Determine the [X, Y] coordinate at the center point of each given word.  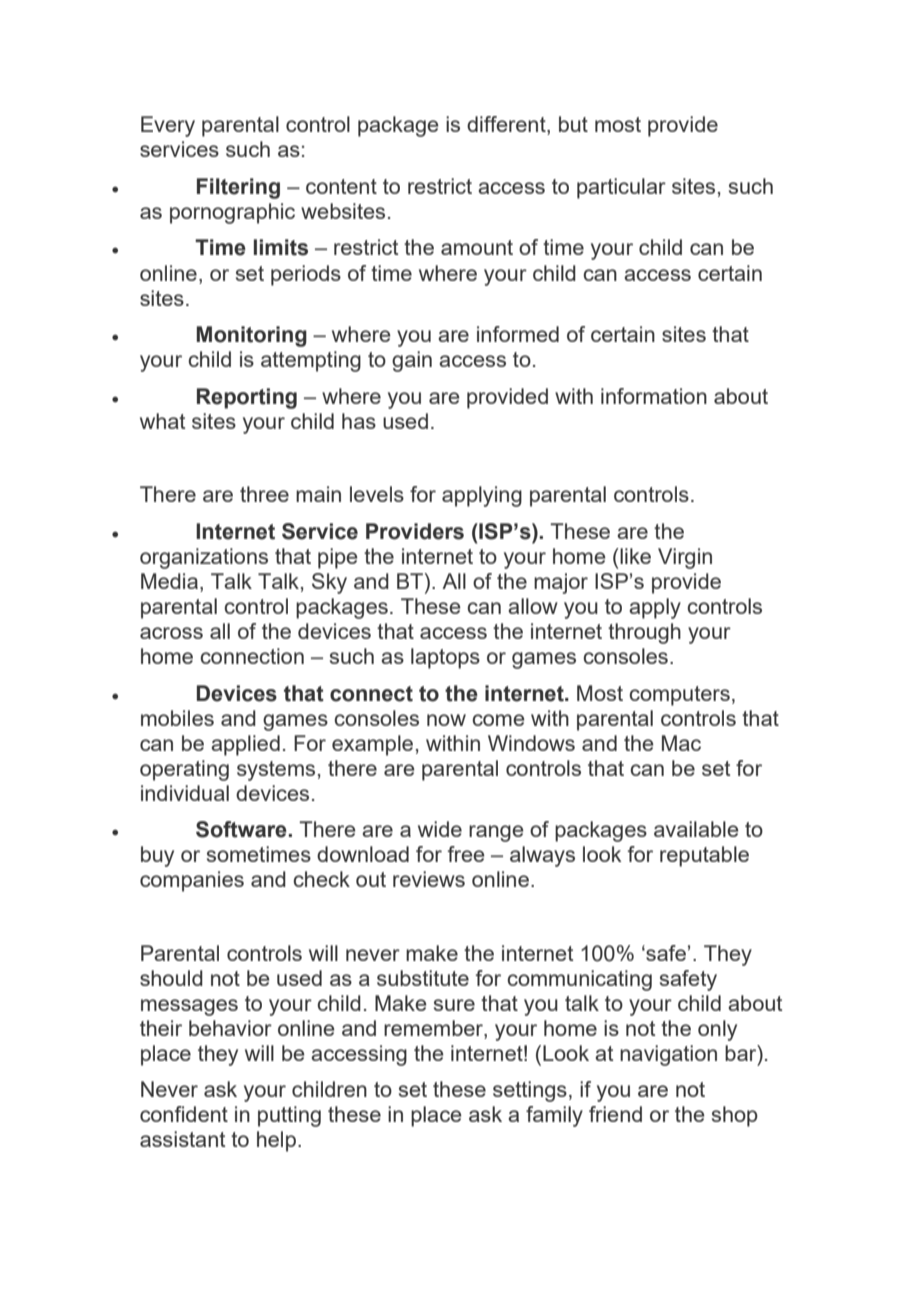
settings [530, 1091]
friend [615, 1114]
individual [185, 793]
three [264, 494]
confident [184, 1114]
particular [621, 188]
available [696, 829]
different [507, 125]
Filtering [238, 188]
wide [440, 829]
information [654, 396]
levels [377, 494]
